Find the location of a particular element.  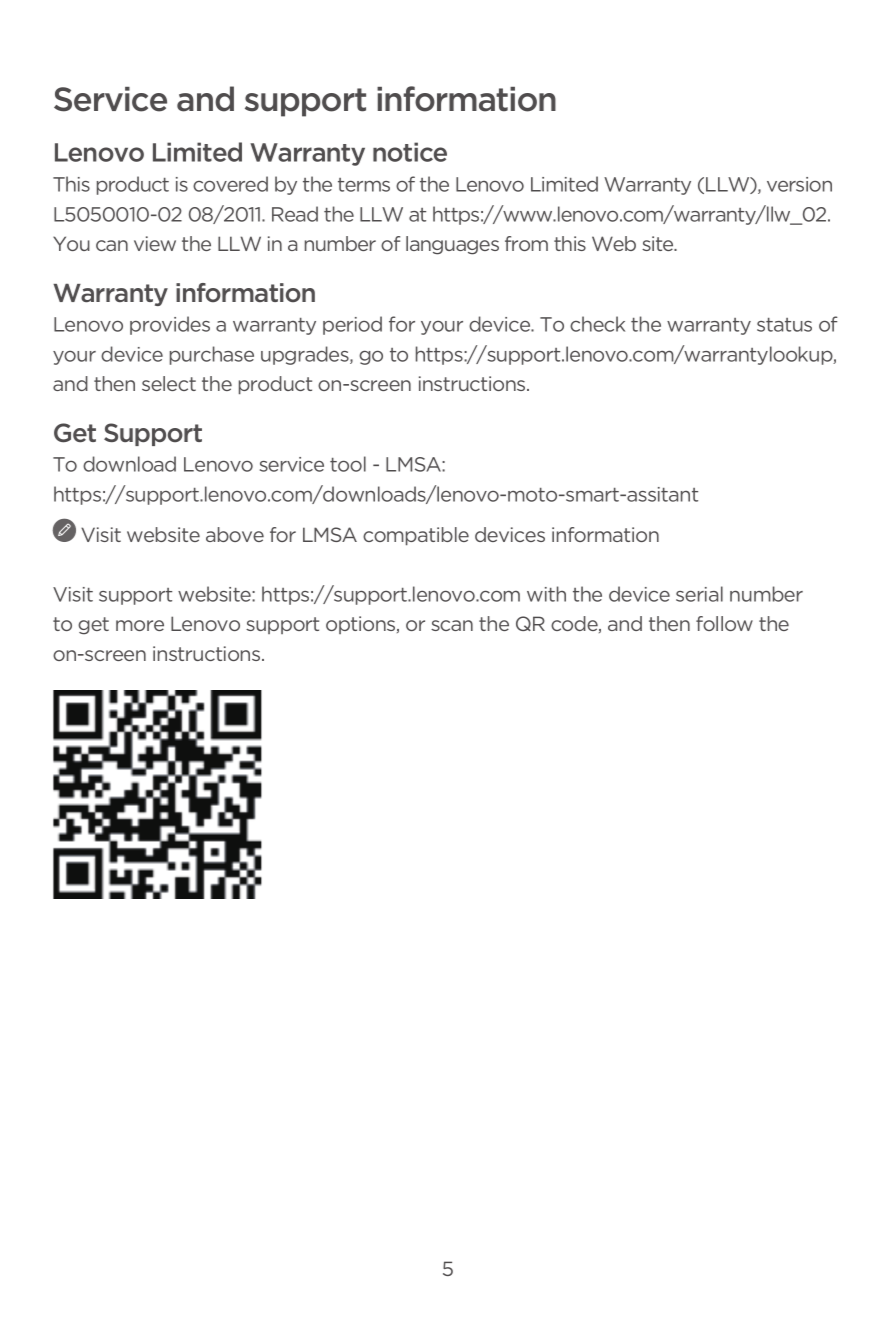

period is located at coordinates (352, 325).
